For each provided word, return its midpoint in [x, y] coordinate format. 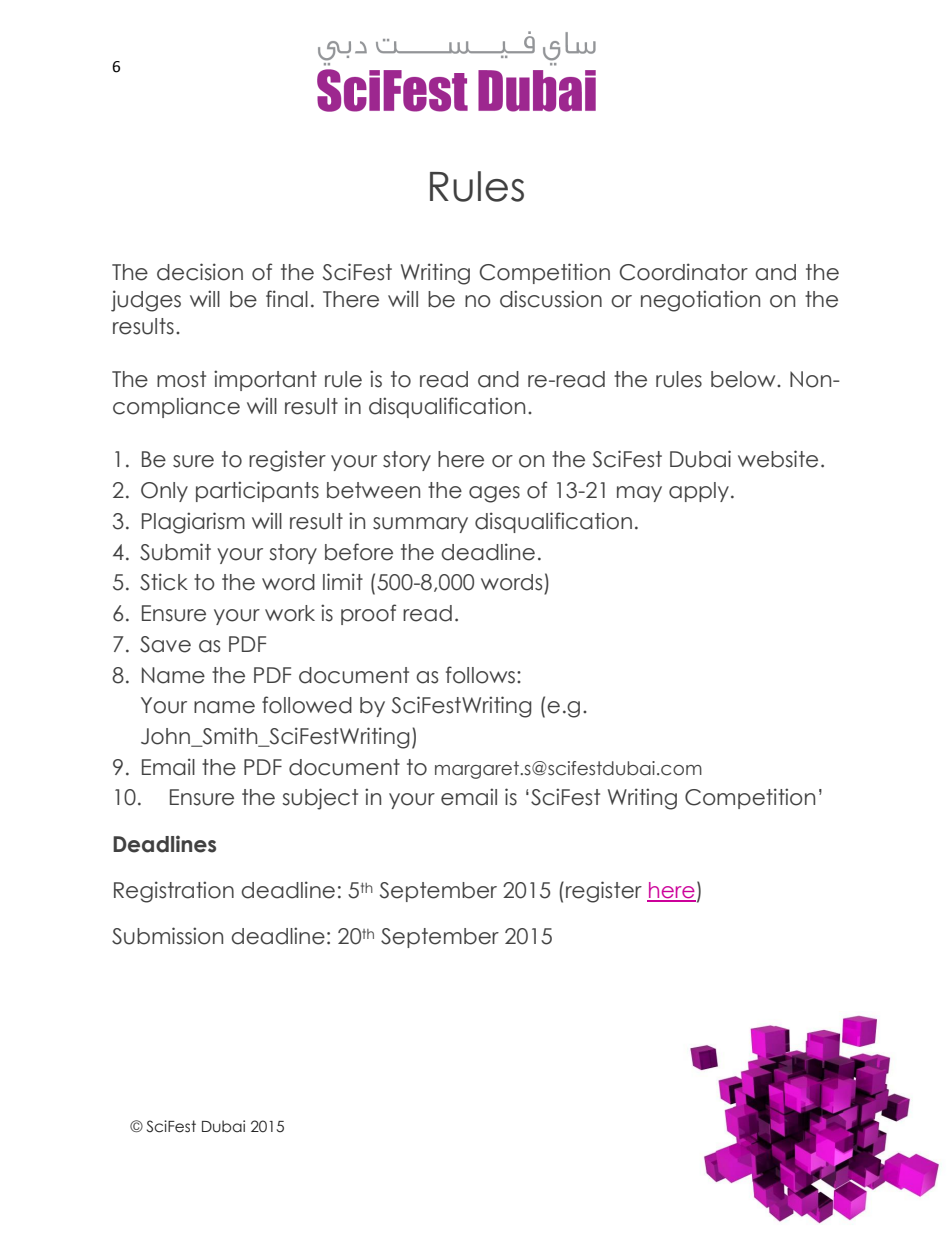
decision [200, 272]
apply [699, 492]
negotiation [700, 301]
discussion [551, 299]
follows [482, 675]
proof [368, 614]
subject [320, 799]
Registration [174, 892]
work [290, 613]
